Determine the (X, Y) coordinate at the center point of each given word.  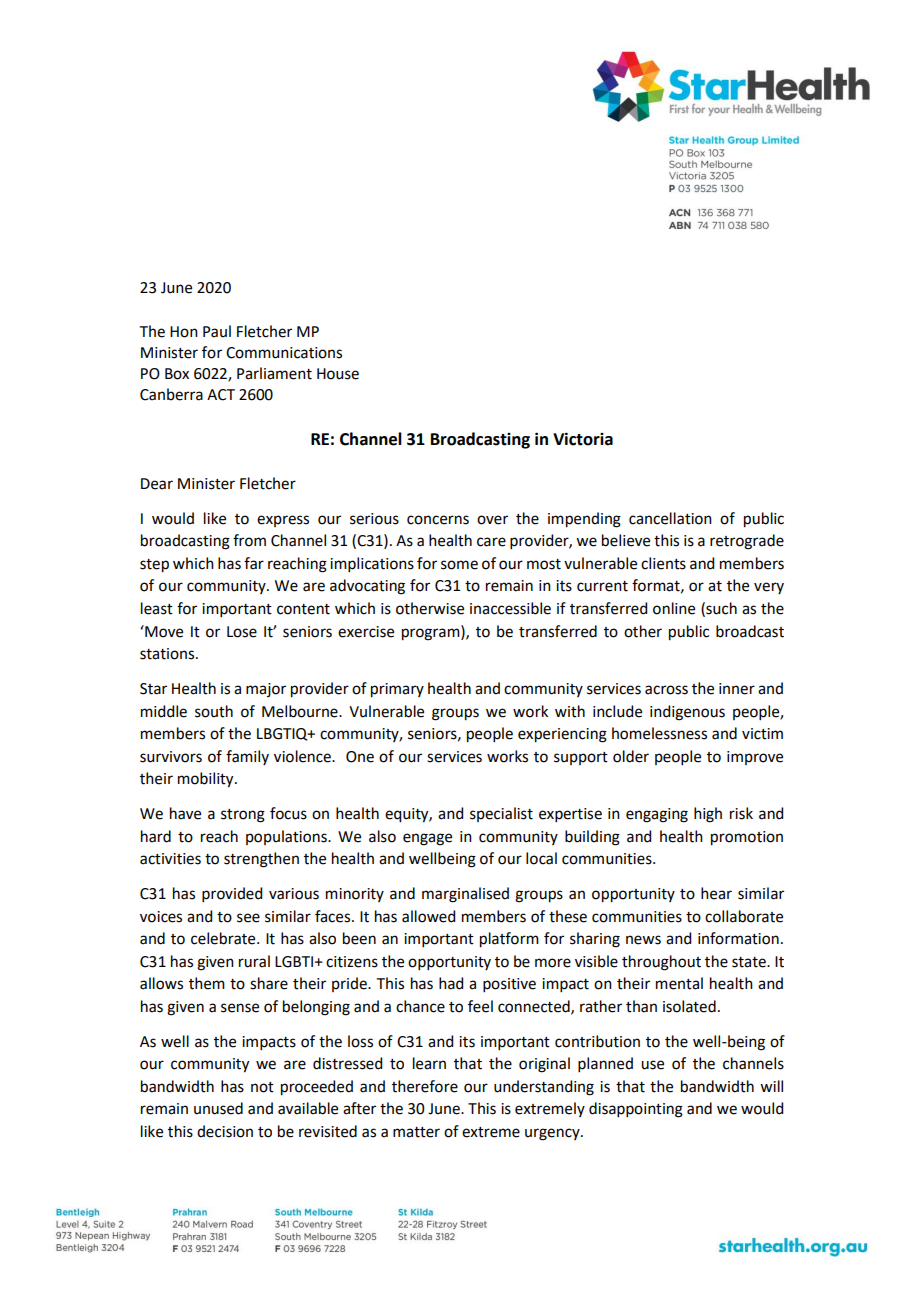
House (338, 374)
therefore (425, 1086)
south (214, 711)
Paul (217, 331)
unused (218, 1108)
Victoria (583, 439)
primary (397, 690)
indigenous (687, 713)
